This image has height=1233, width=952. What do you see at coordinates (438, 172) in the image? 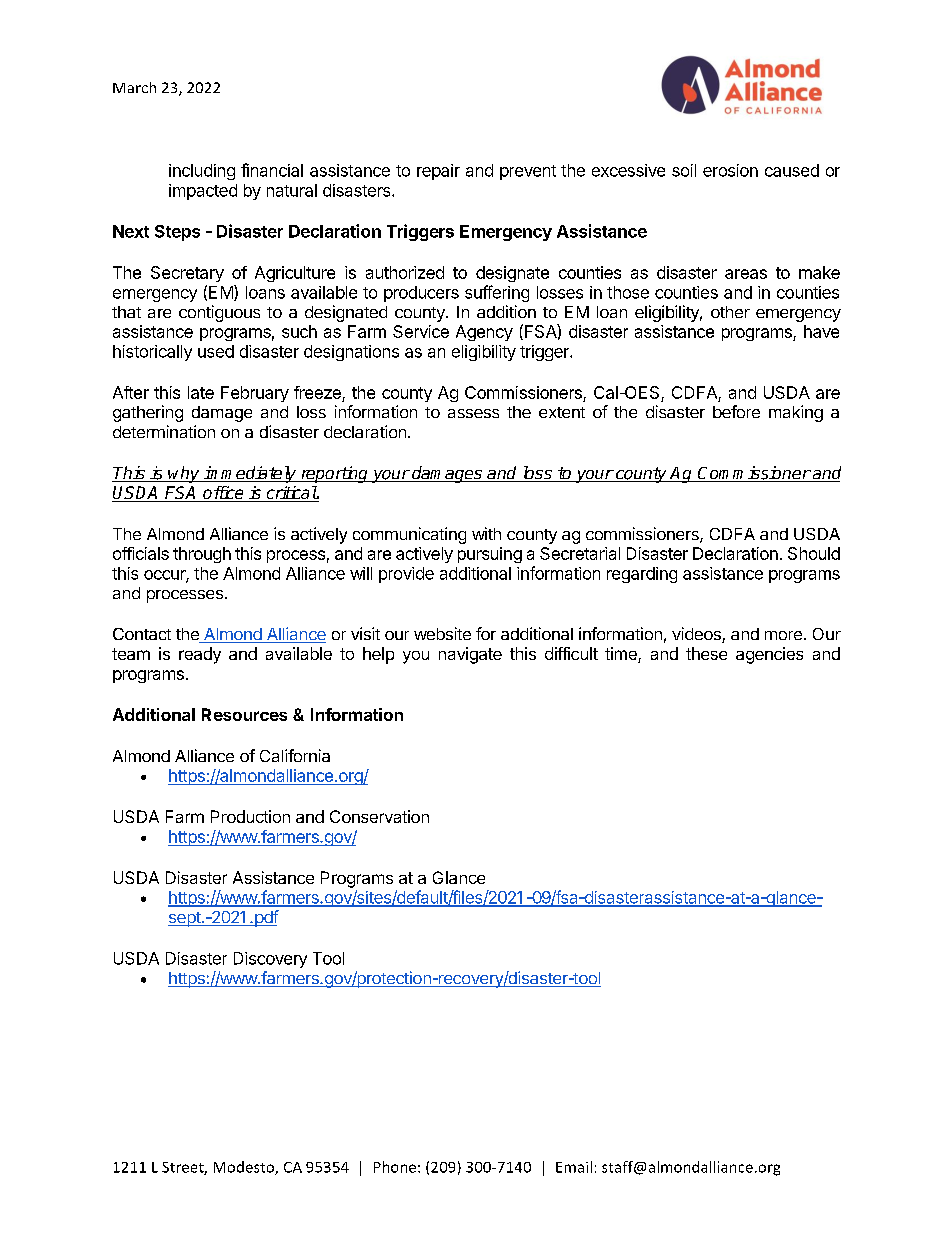
I see `repair` at bounding box center [438, 172].
